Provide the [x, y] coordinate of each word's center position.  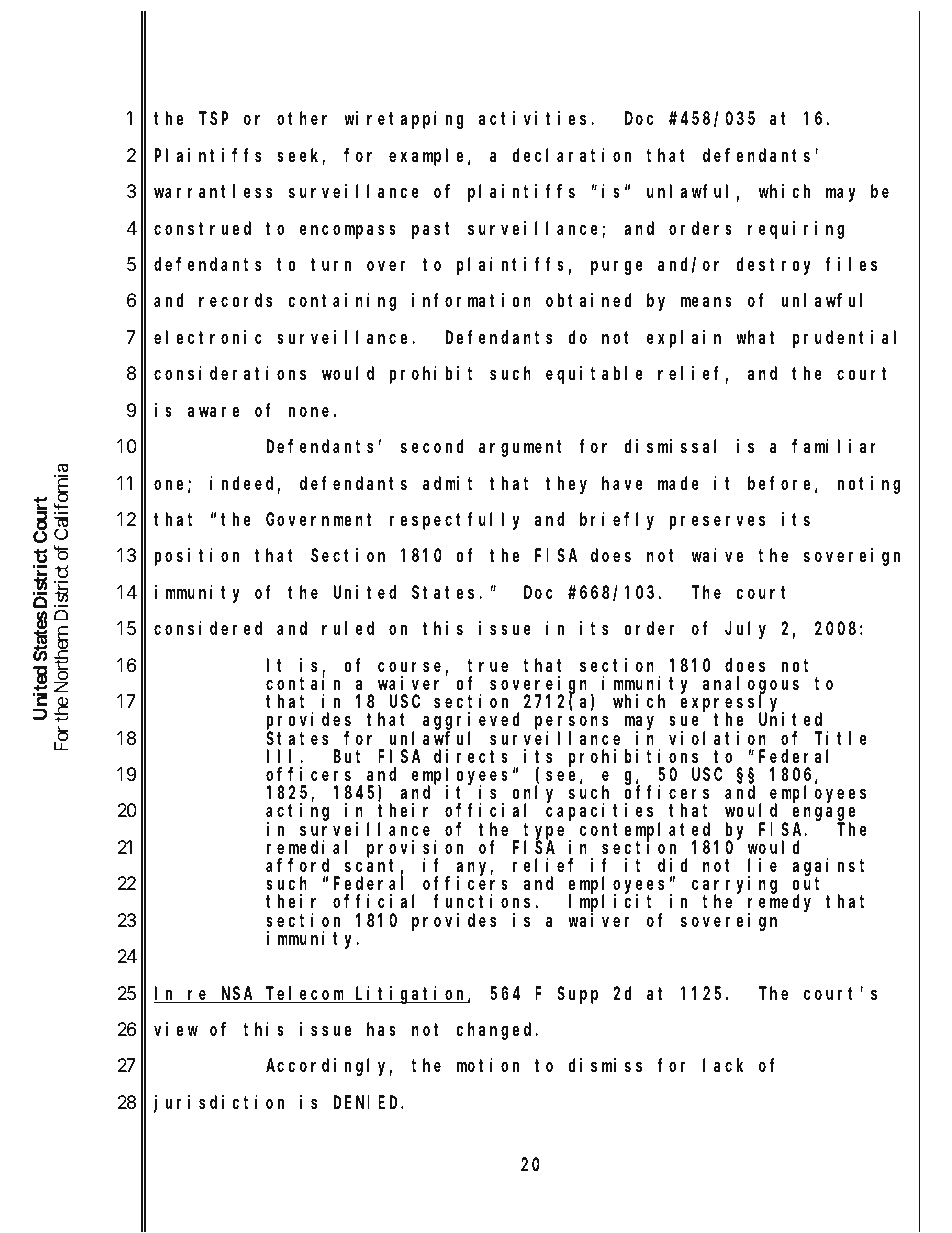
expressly [732, 704]
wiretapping [404, 120]
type [546, 832]
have [622, 483]
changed [496, 1031]
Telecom [305, 994]
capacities [602, 813]
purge [617, 267]
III [284, 756]
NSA [238, 995]
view [176, 1029]
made [678, 483]
